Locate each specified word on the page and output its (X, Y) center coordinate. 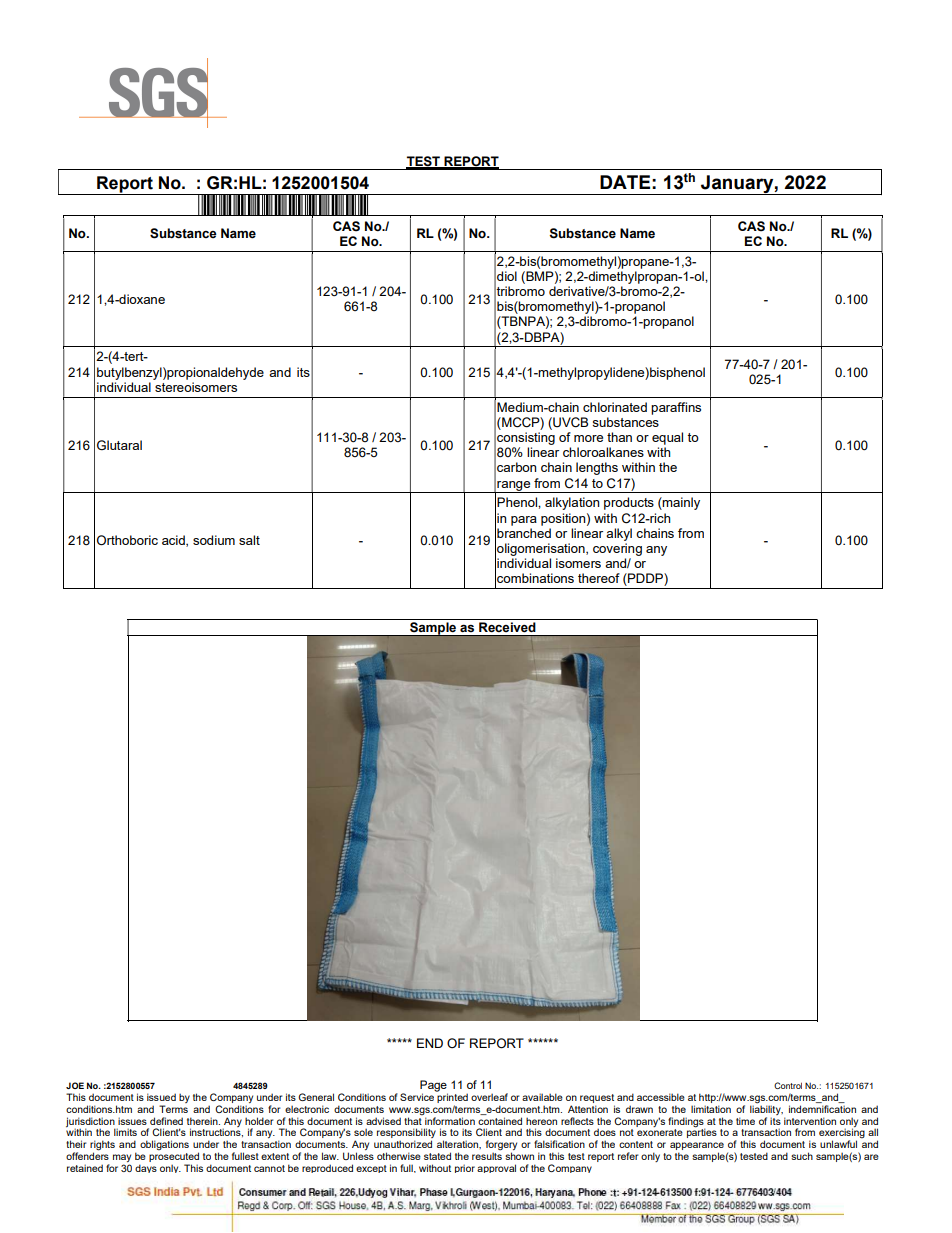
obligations (164, 1145)
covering (617, 549)
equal (667, 438)
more (588, 438)
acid (174, 541)
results (487, 1155)
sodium (214, 540)
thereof (599, 578)
